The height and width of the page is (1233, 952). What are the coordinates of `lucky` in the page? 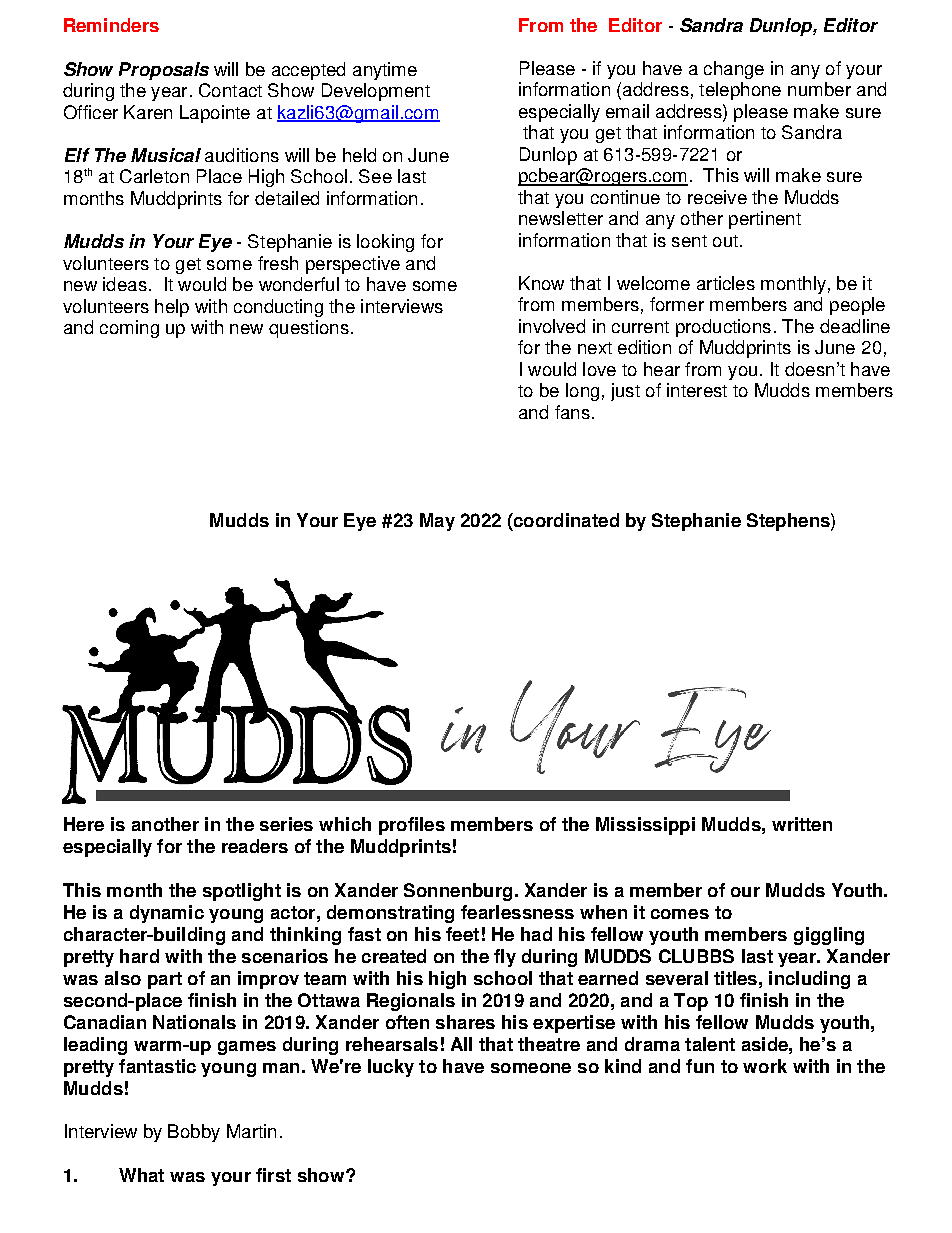 It's located at (391, 1068).
